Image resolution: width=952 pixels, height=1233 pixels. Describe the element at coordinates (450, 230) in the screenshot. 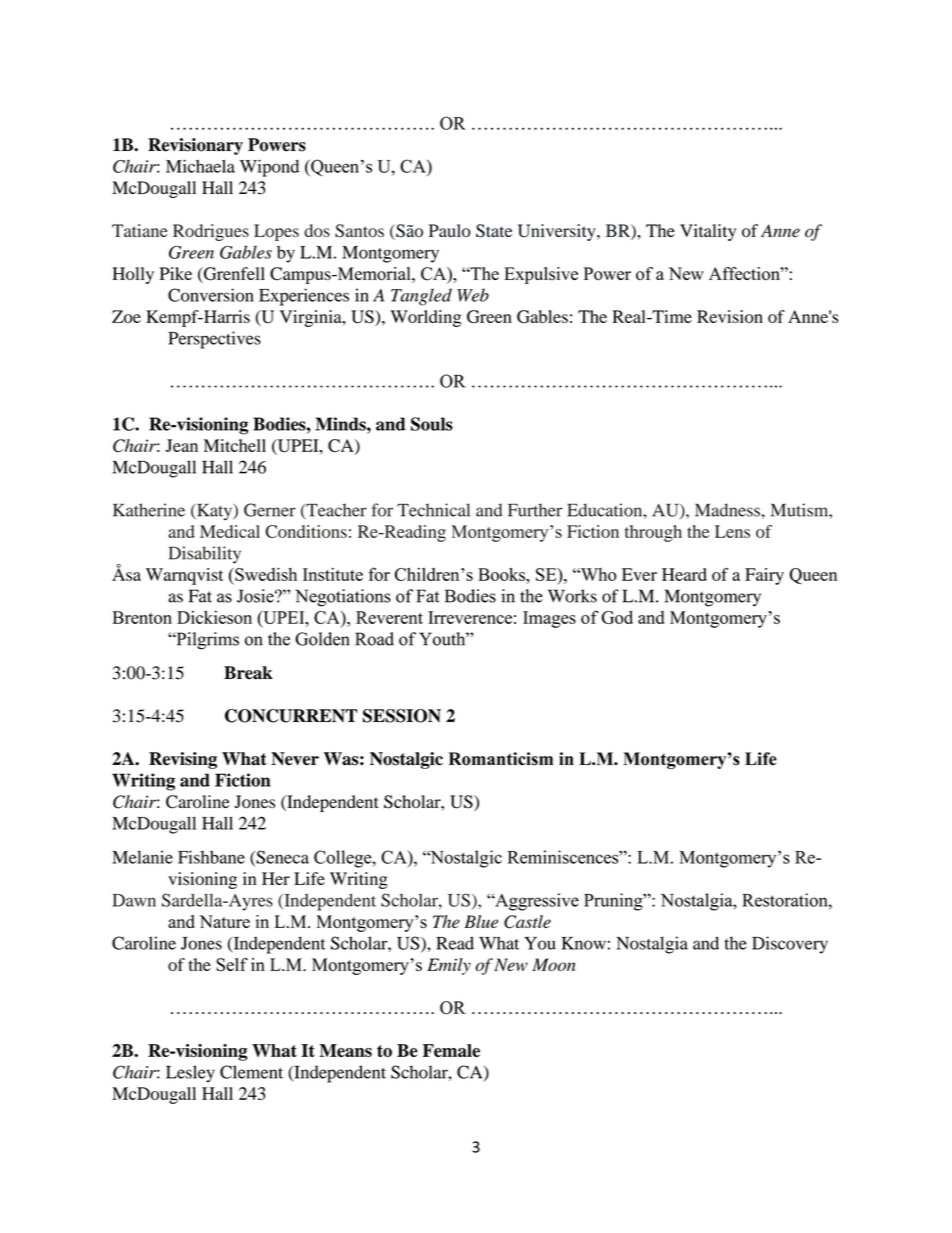

I see `Paulo` at that location.
